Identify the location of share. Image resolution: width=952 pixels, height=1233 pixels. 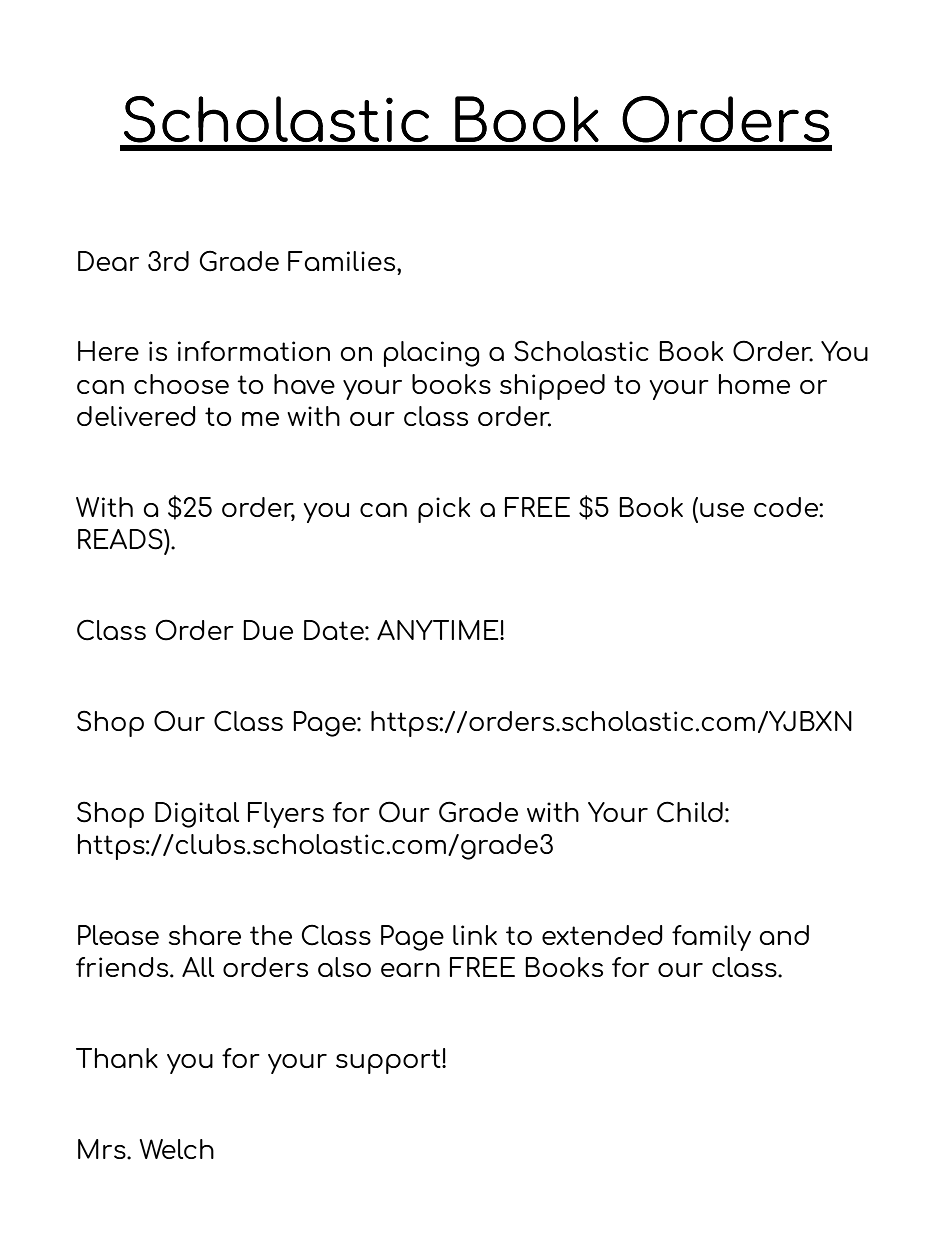
(205, 935).
